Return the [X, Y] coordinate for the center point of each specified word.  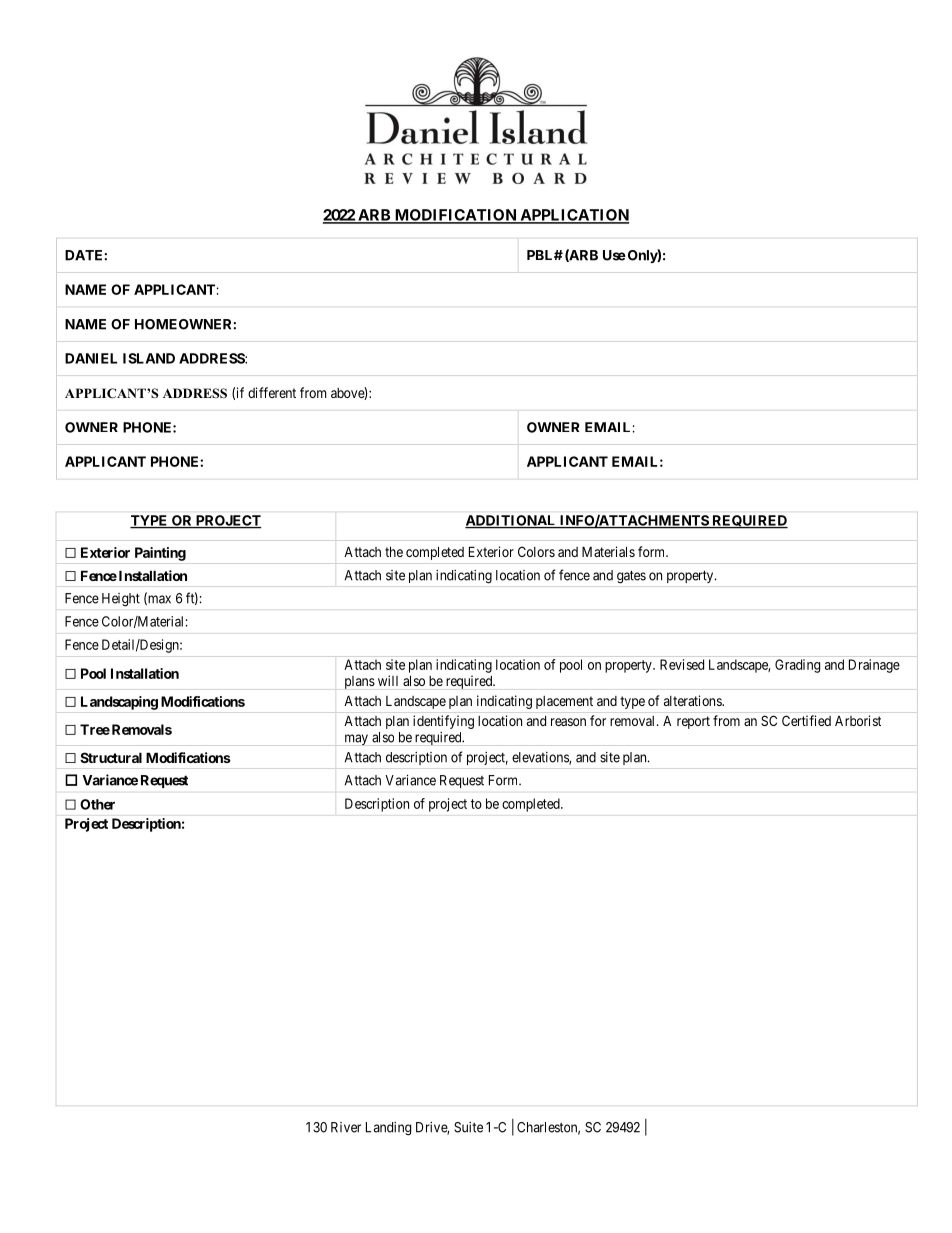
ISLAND [149, 358]
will [388, 680]
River [346, 1127]
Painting [160, 554]
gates [631, 577]
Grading [797, 666]
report [693, 722]
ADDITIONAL [511, 521]
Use [614, 255]
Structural [111, 757]
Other [97, 804]
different [272, 392]
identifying [443, 722]
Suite [468, 1127]
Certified [806, 720]
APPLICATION [573, 216]
